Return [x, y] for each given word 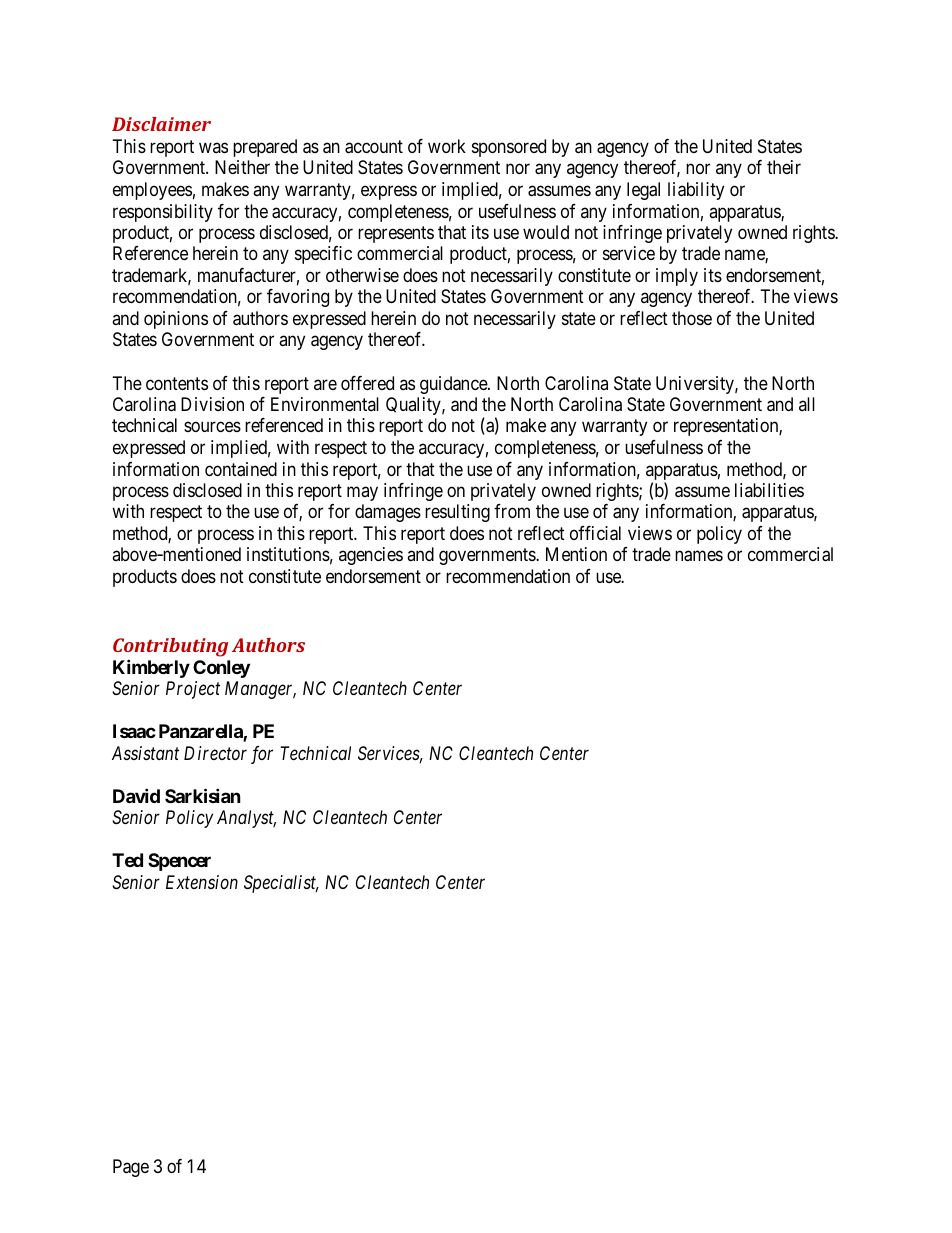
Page [131, 1168]
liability [696, 191]
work [447, 146]
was [213, 147]
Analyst [246, 819]
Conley [221, 669]
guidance [454, 385]
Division [212, 404]
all [807, 404]
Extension [202, 882]
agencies [371, 556]
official [595, 533]
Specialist [281, 884]
